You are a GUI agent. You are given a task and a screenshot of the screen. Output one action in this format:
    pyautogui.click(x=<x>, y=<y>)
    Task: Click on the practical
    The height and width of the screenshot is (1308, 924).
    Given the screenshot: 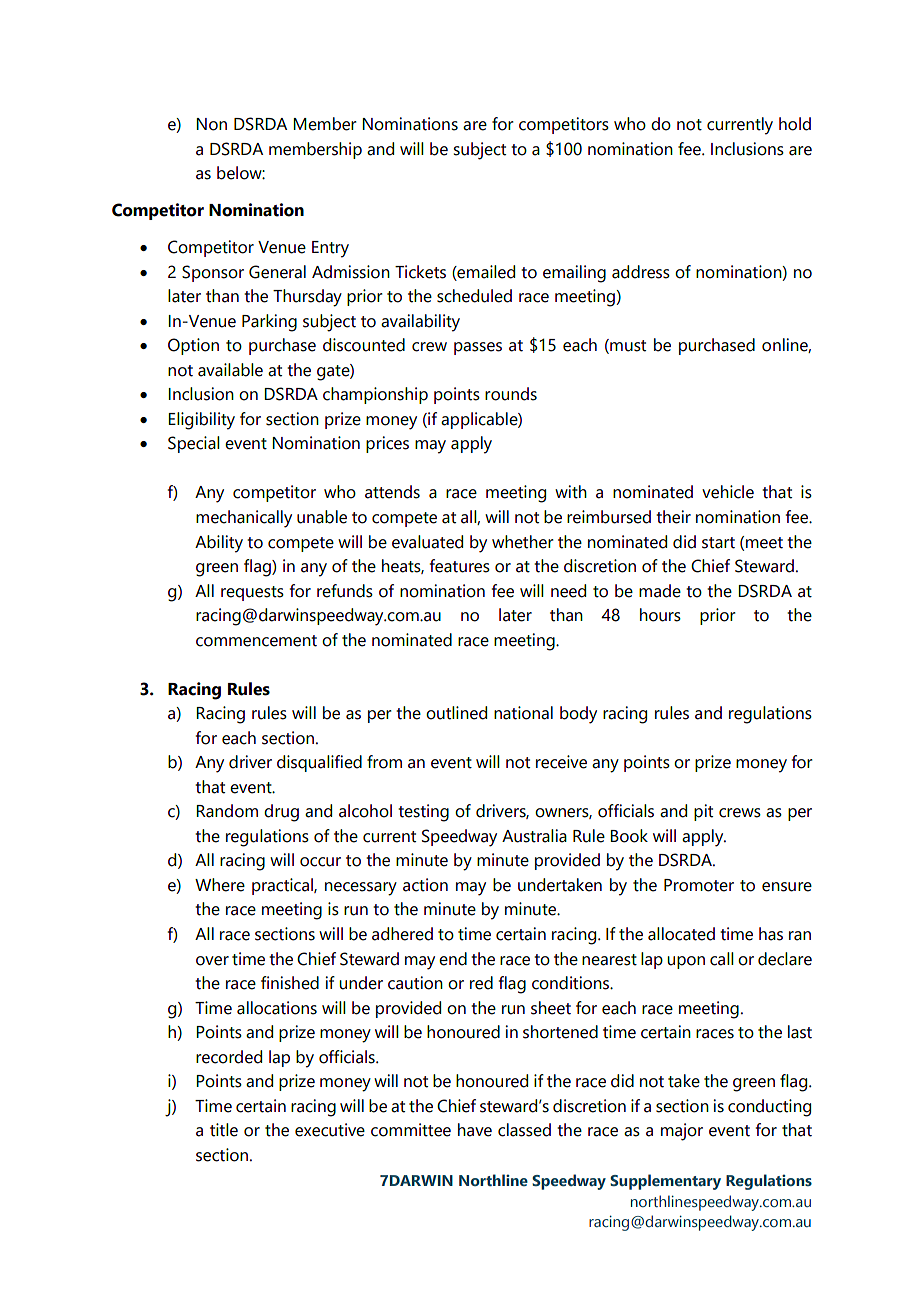 What is the action you would take?
    pyautogui.click(x=283, y=886)
